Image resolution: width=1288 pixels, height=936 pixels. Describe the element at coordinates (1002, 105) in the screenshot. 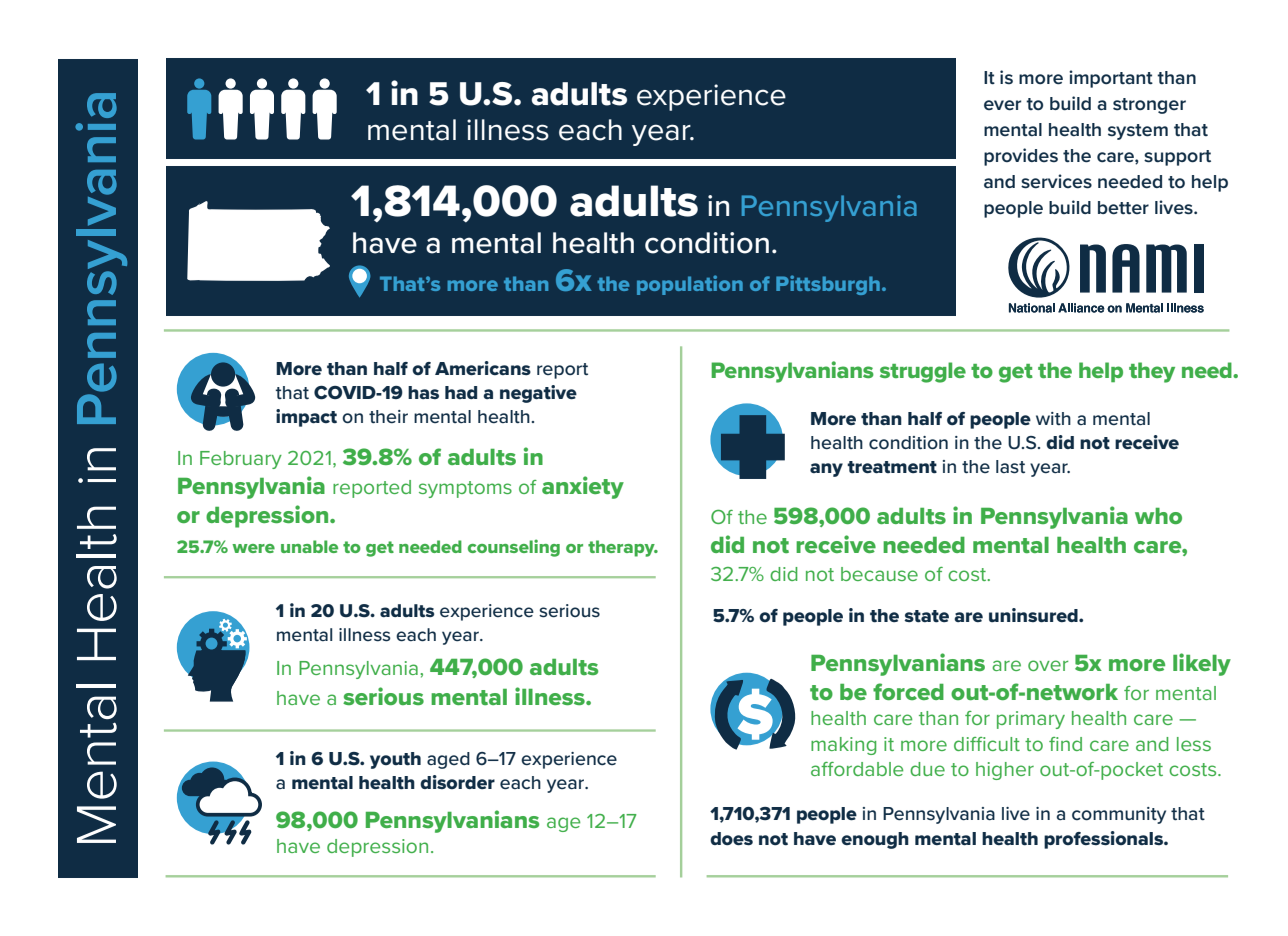

I see `ever` at that location.
